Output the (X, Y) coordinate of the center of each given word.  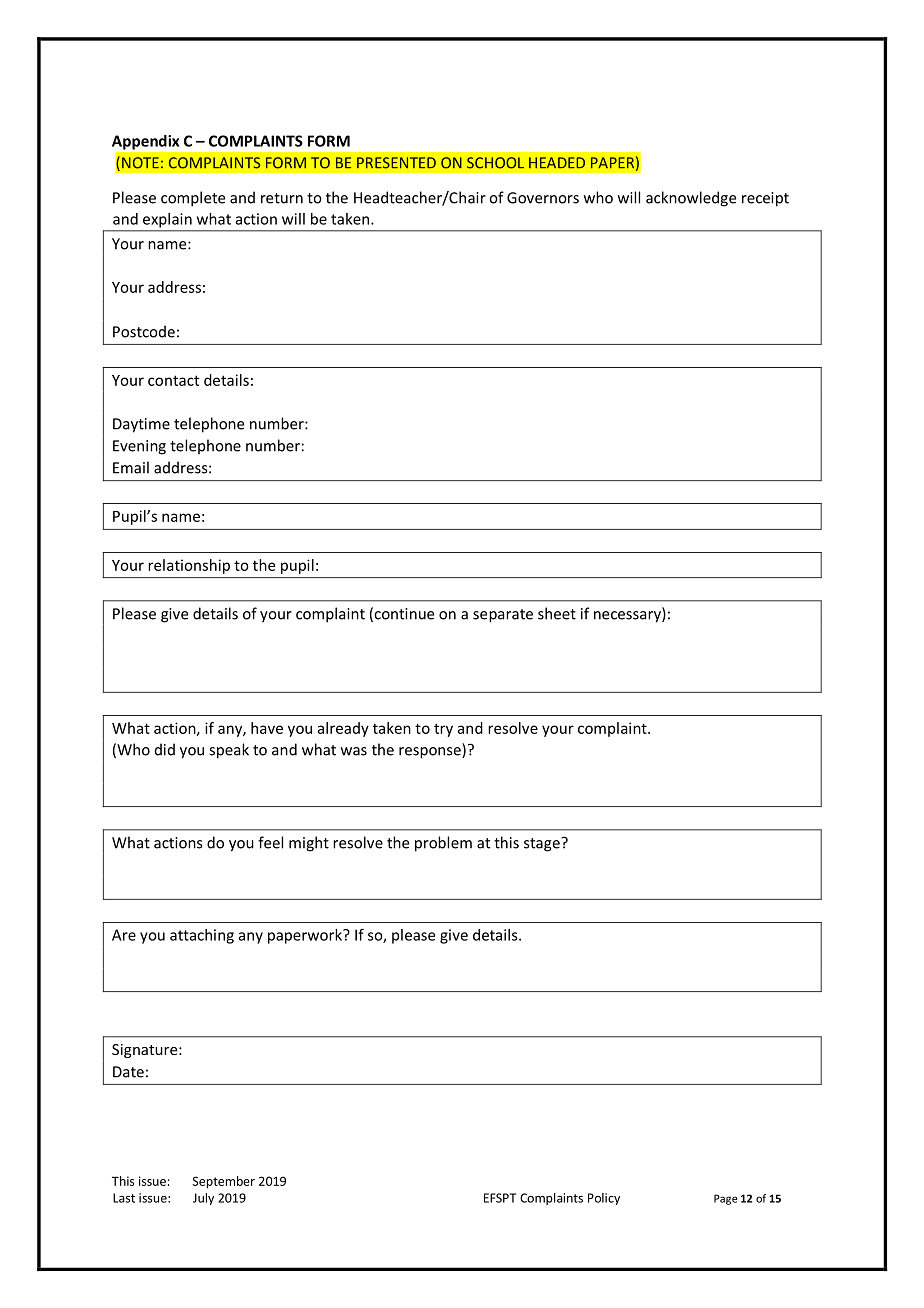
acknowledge (691, 199)
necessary (628, 617)
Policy (604, 1199)
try (443, 730)
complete (193, 199)
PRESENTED (396, 163)
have (267, 728)
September (223, 1182)
